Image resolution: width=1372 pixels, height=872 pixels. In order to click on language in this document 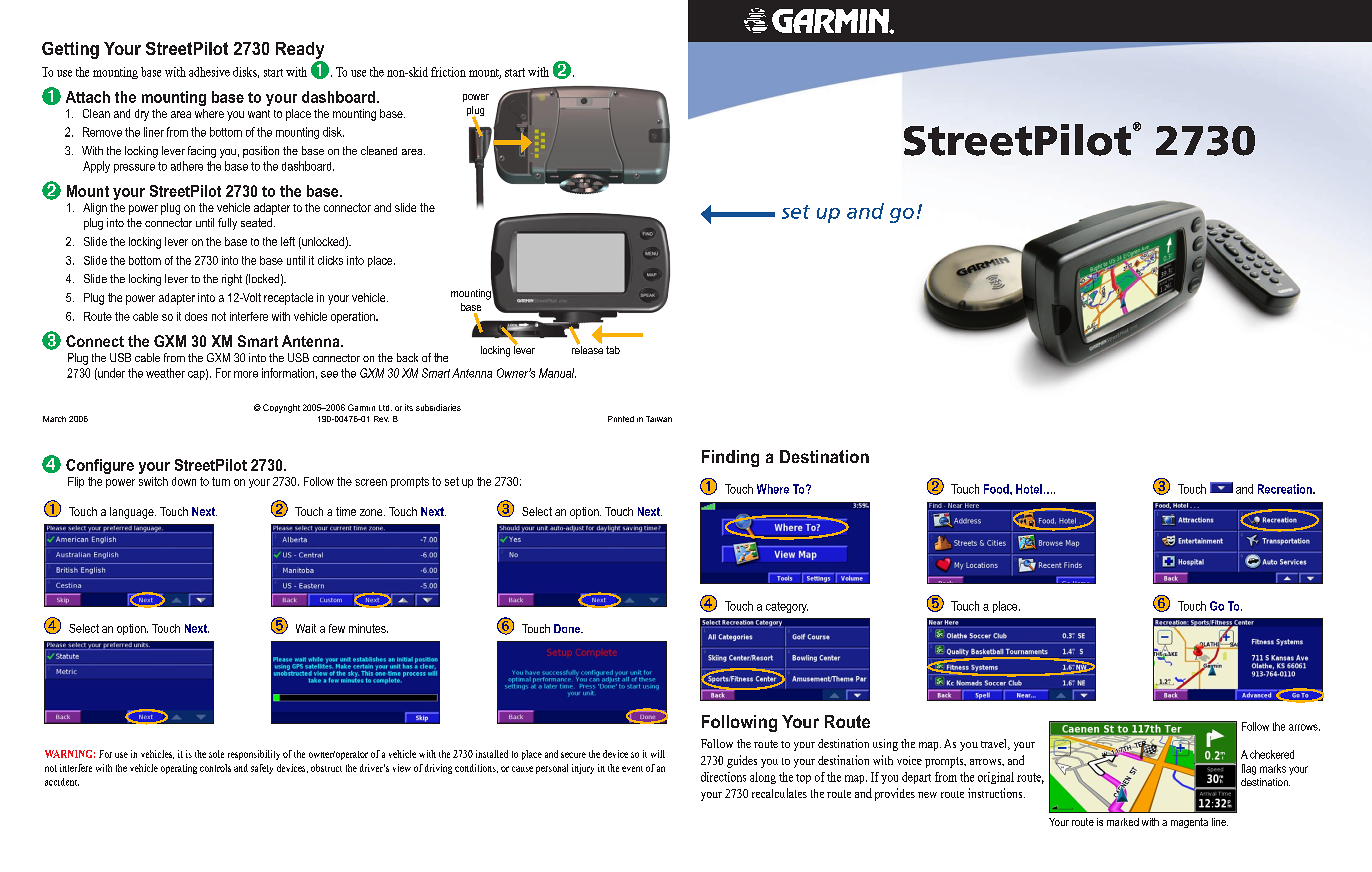, I will do `click(133, 513)`.
